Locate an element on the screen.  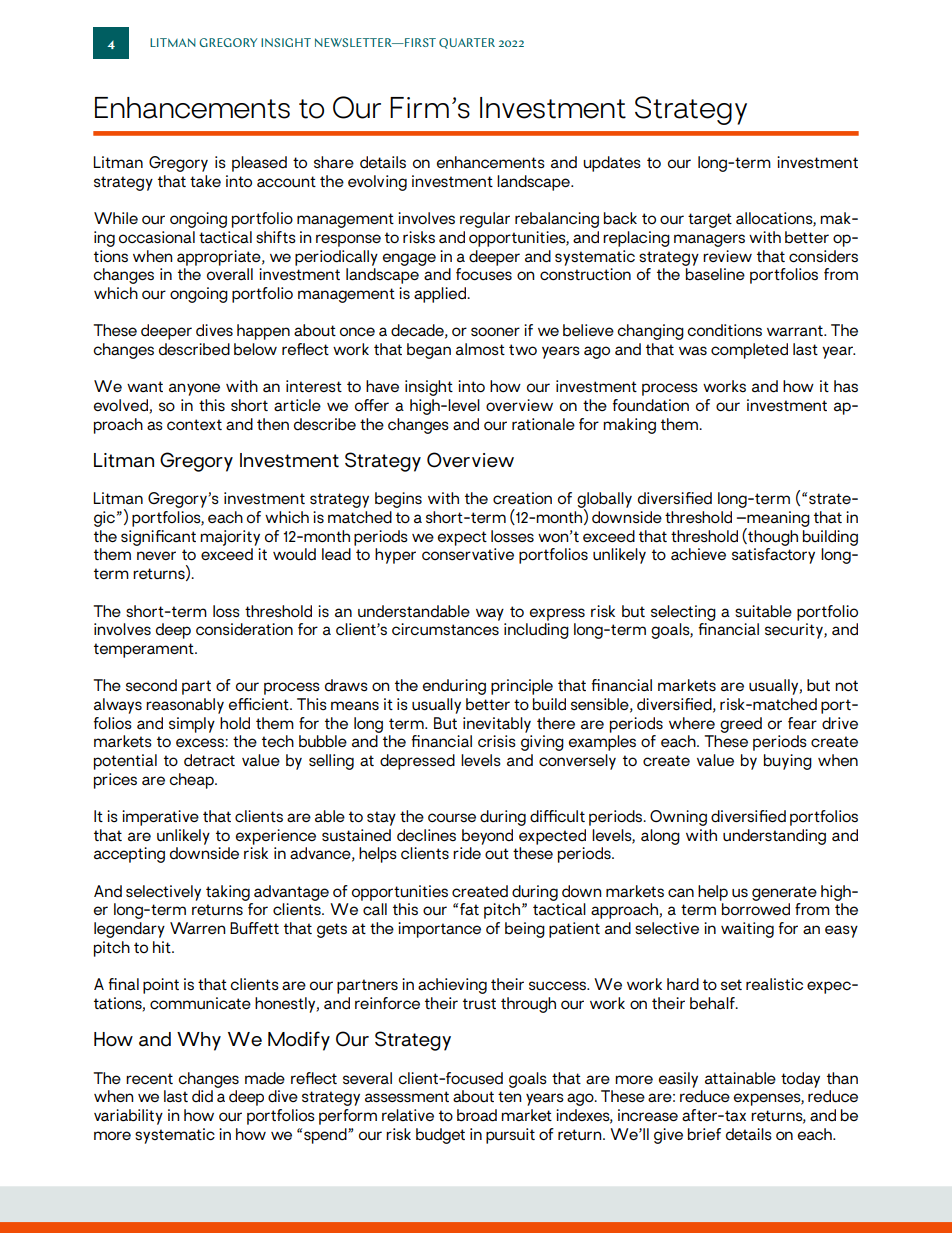
conservative is located at coordinates (468, 554).
